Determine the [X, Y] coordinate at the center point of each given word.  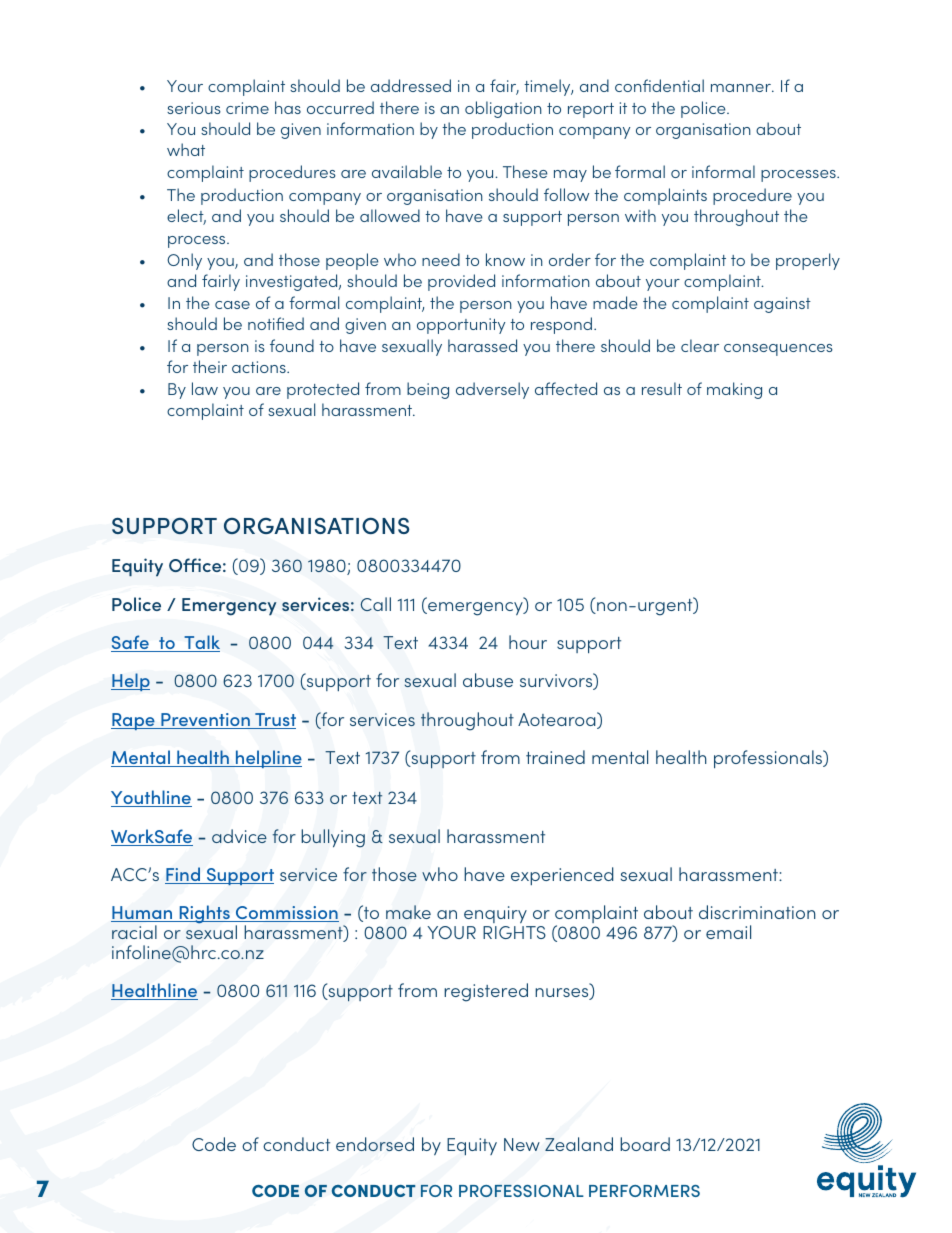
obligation [503, 109]
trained [555, 757]
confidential [659, 85]
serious [194, 108]
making [734, 390]
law [205, 388]
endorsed [375, 1144]
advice [239, 836]
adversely [492, 390]
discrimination [757, 912]
